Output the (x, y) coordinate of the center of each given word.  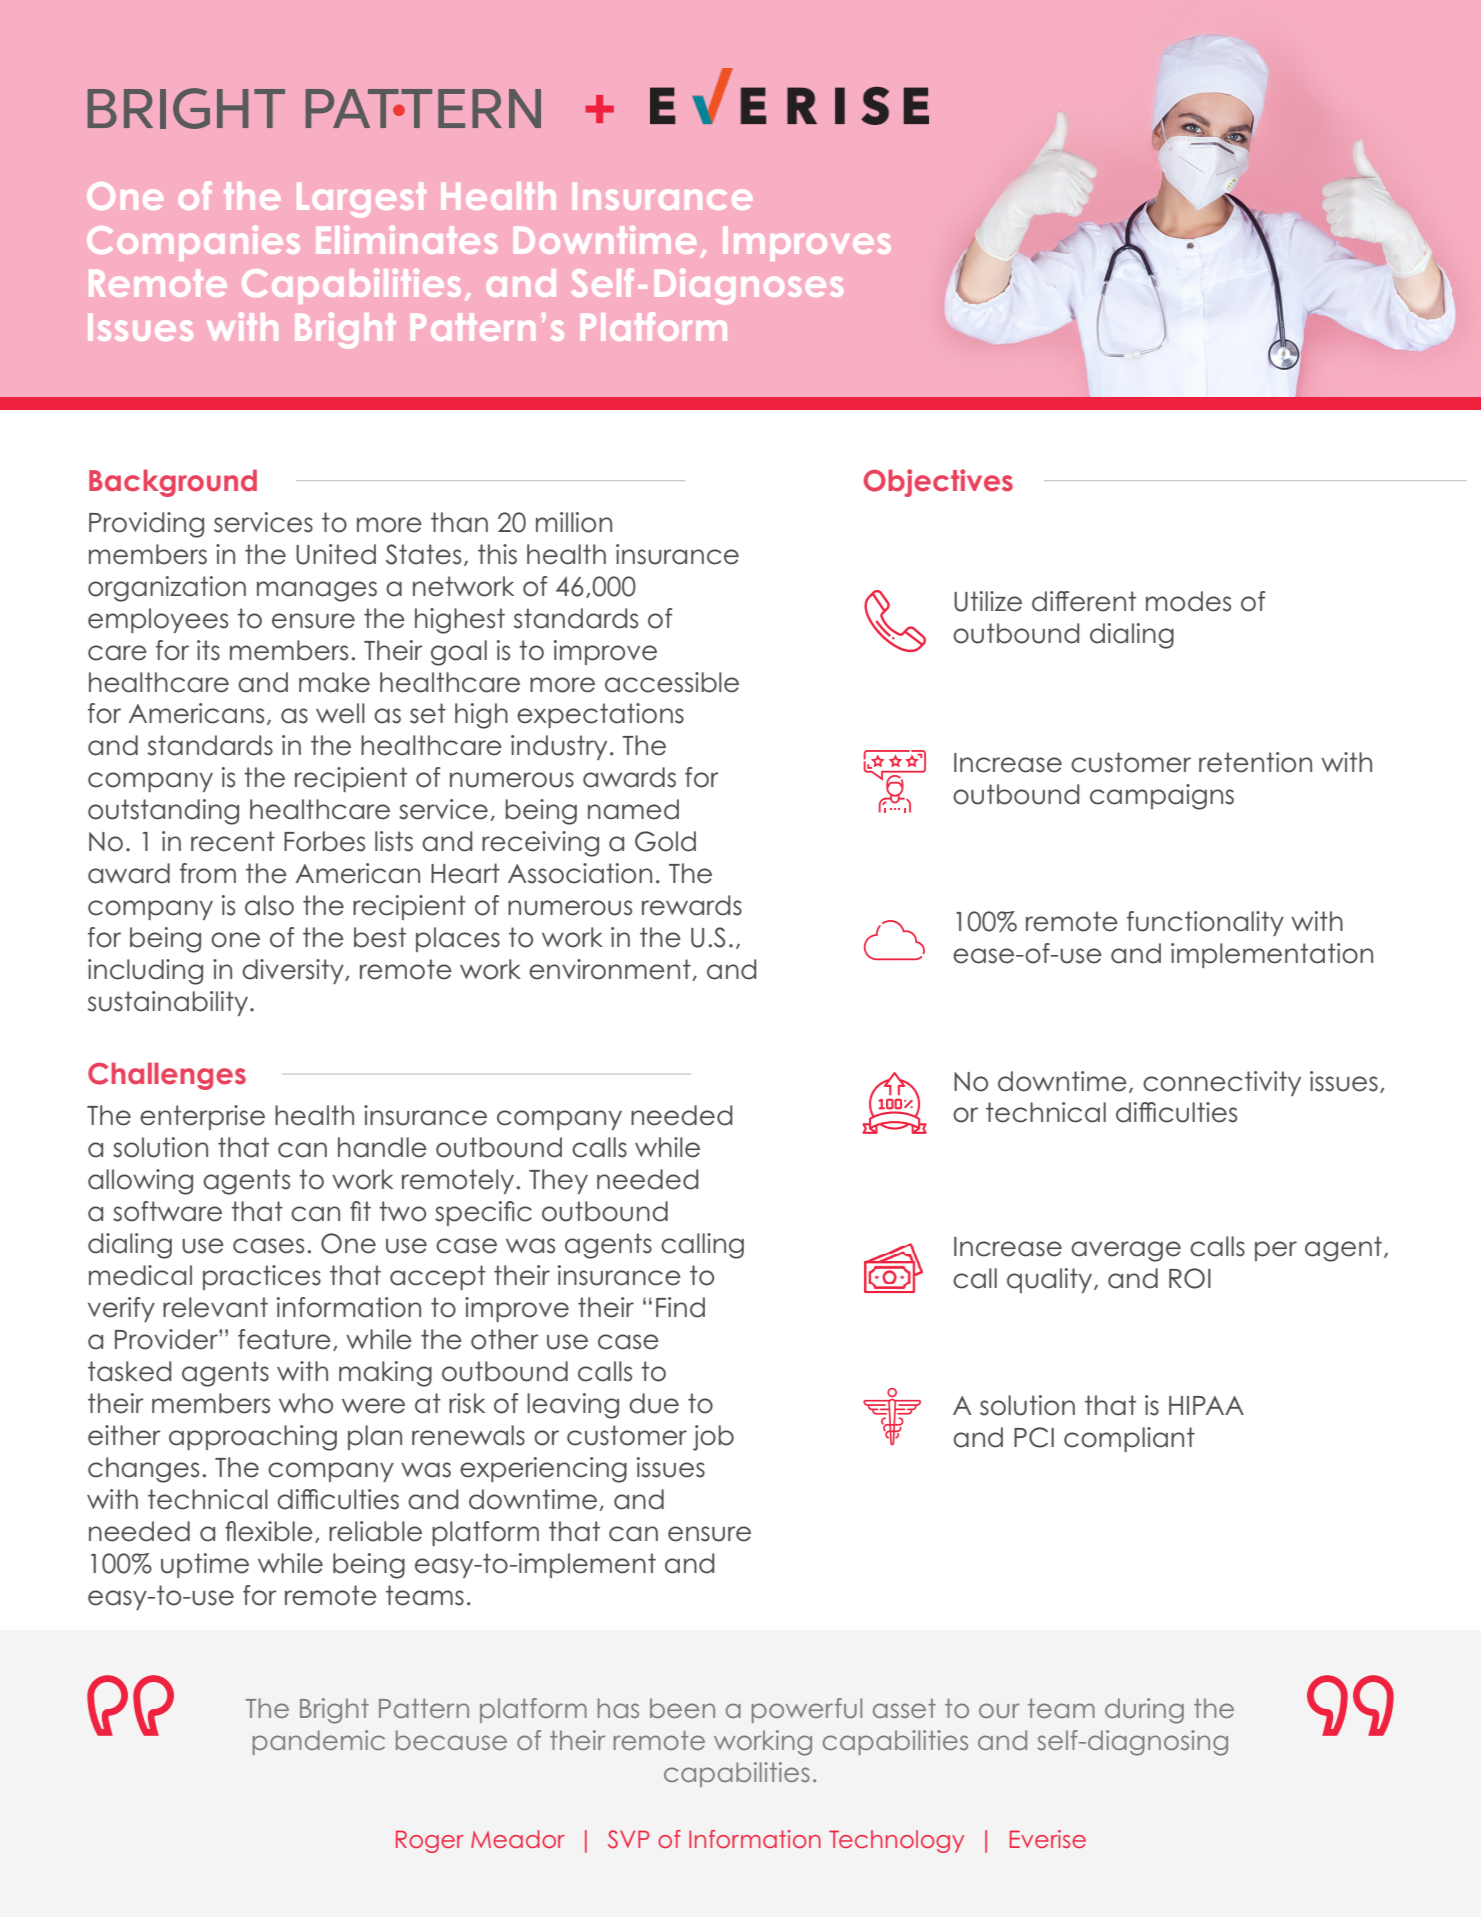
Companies (193, 243)
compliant (1129, 1439)
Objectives (938, 483)
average (1126, 1251)
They (558, 1181)
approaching (253, 1438)
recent (233, 841)
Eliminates (407, 240)
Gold (665, 841)
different (1084, 601)
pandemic (319, 1742)
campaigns (1162, 797)
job (713, 1438)
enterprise (202, 1117)
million (574, 522)
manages (317, 591)
